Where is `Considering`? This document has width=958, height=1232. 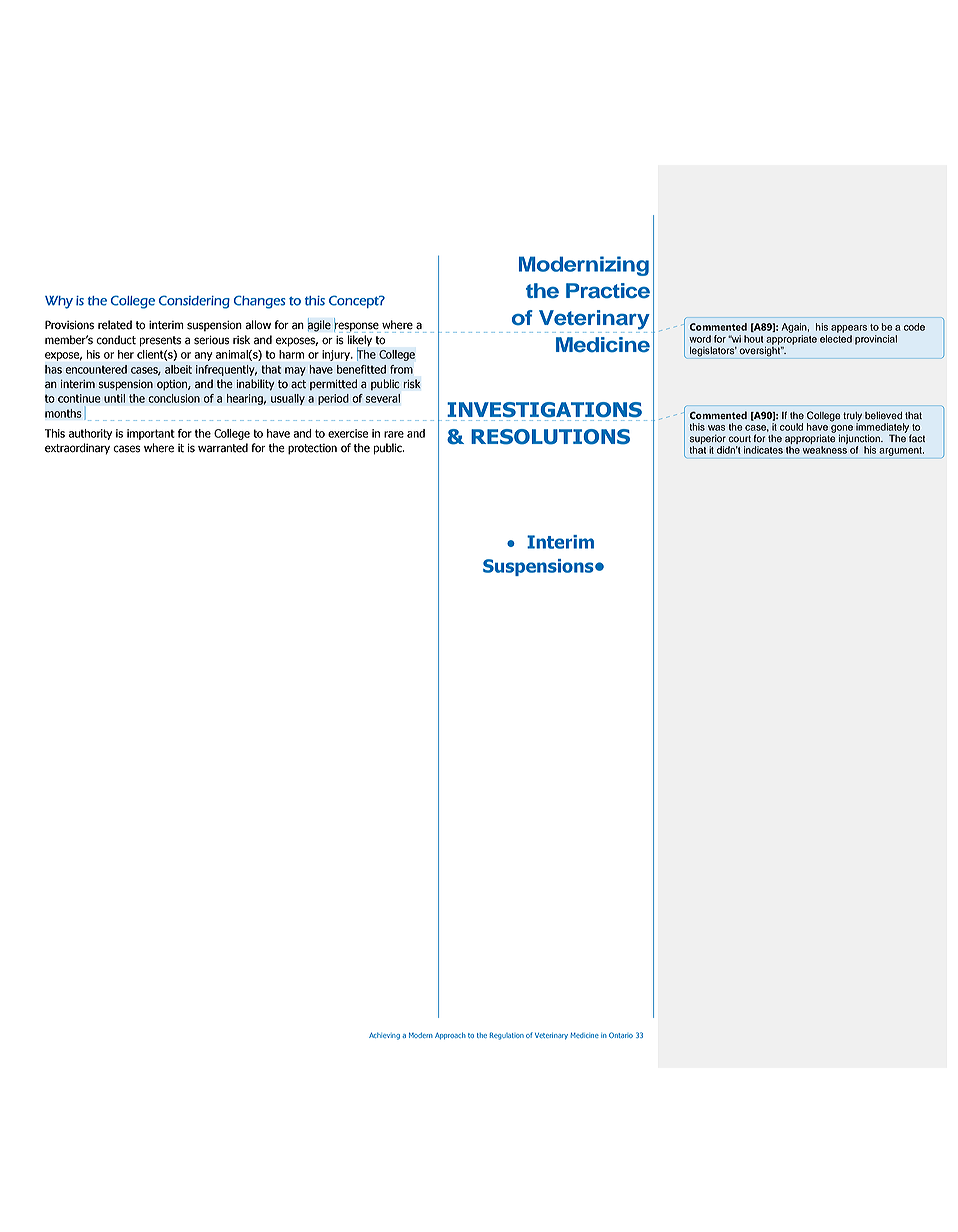 Considering is located at coordinates (194, 302).
